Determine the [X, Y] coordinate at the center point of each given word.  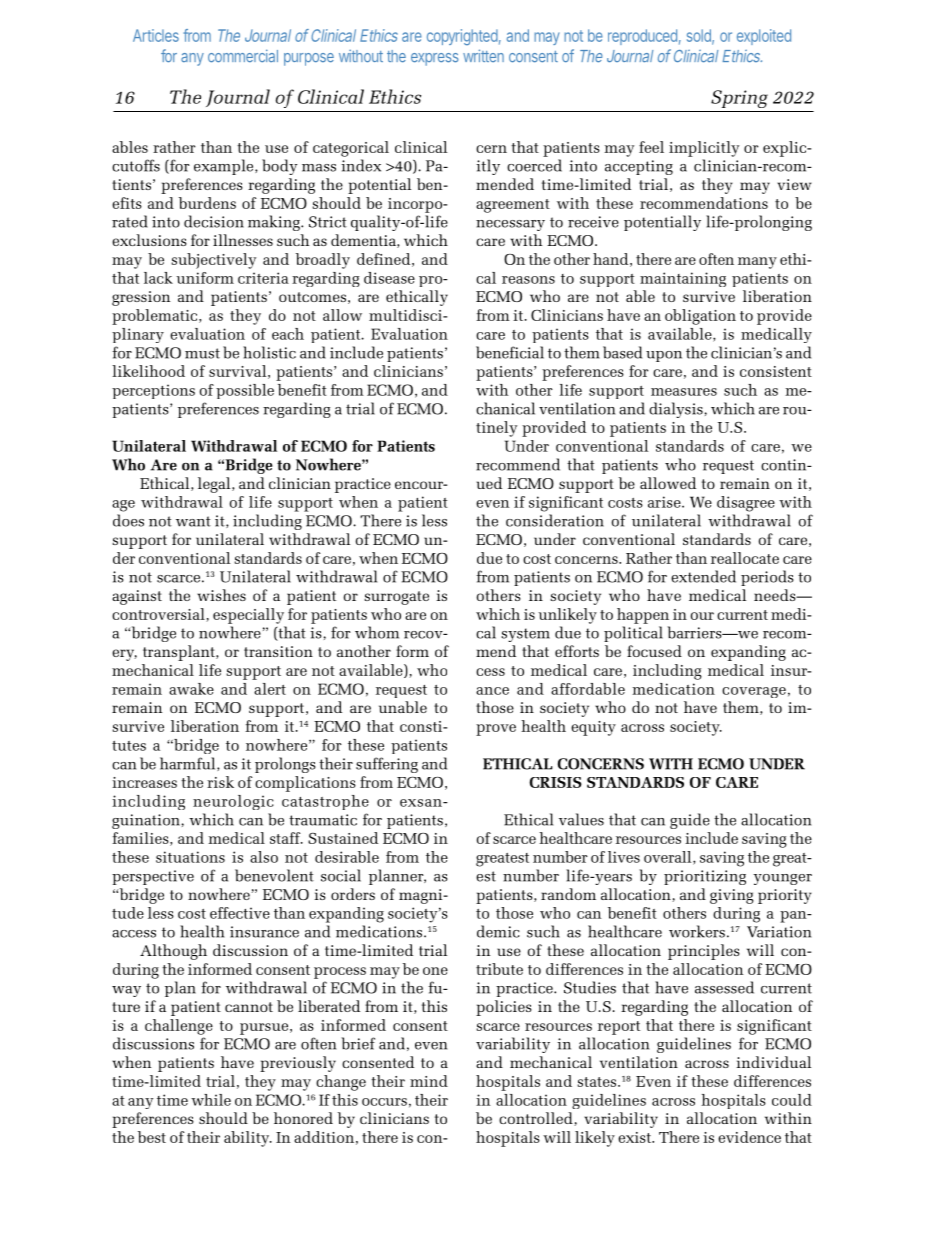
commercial [243, 56]
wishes [221, 595]
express [435, 59]
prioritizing [705, 877]
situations [190, 857]
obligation [700, 317]
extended [703, 576]
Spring [739, 99]
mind [429, 1081]
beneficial [510, 352]
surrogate [396, 598]
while [211, 1100]
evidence [749, 1137]
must [202, 353]
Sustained [343, 838]
